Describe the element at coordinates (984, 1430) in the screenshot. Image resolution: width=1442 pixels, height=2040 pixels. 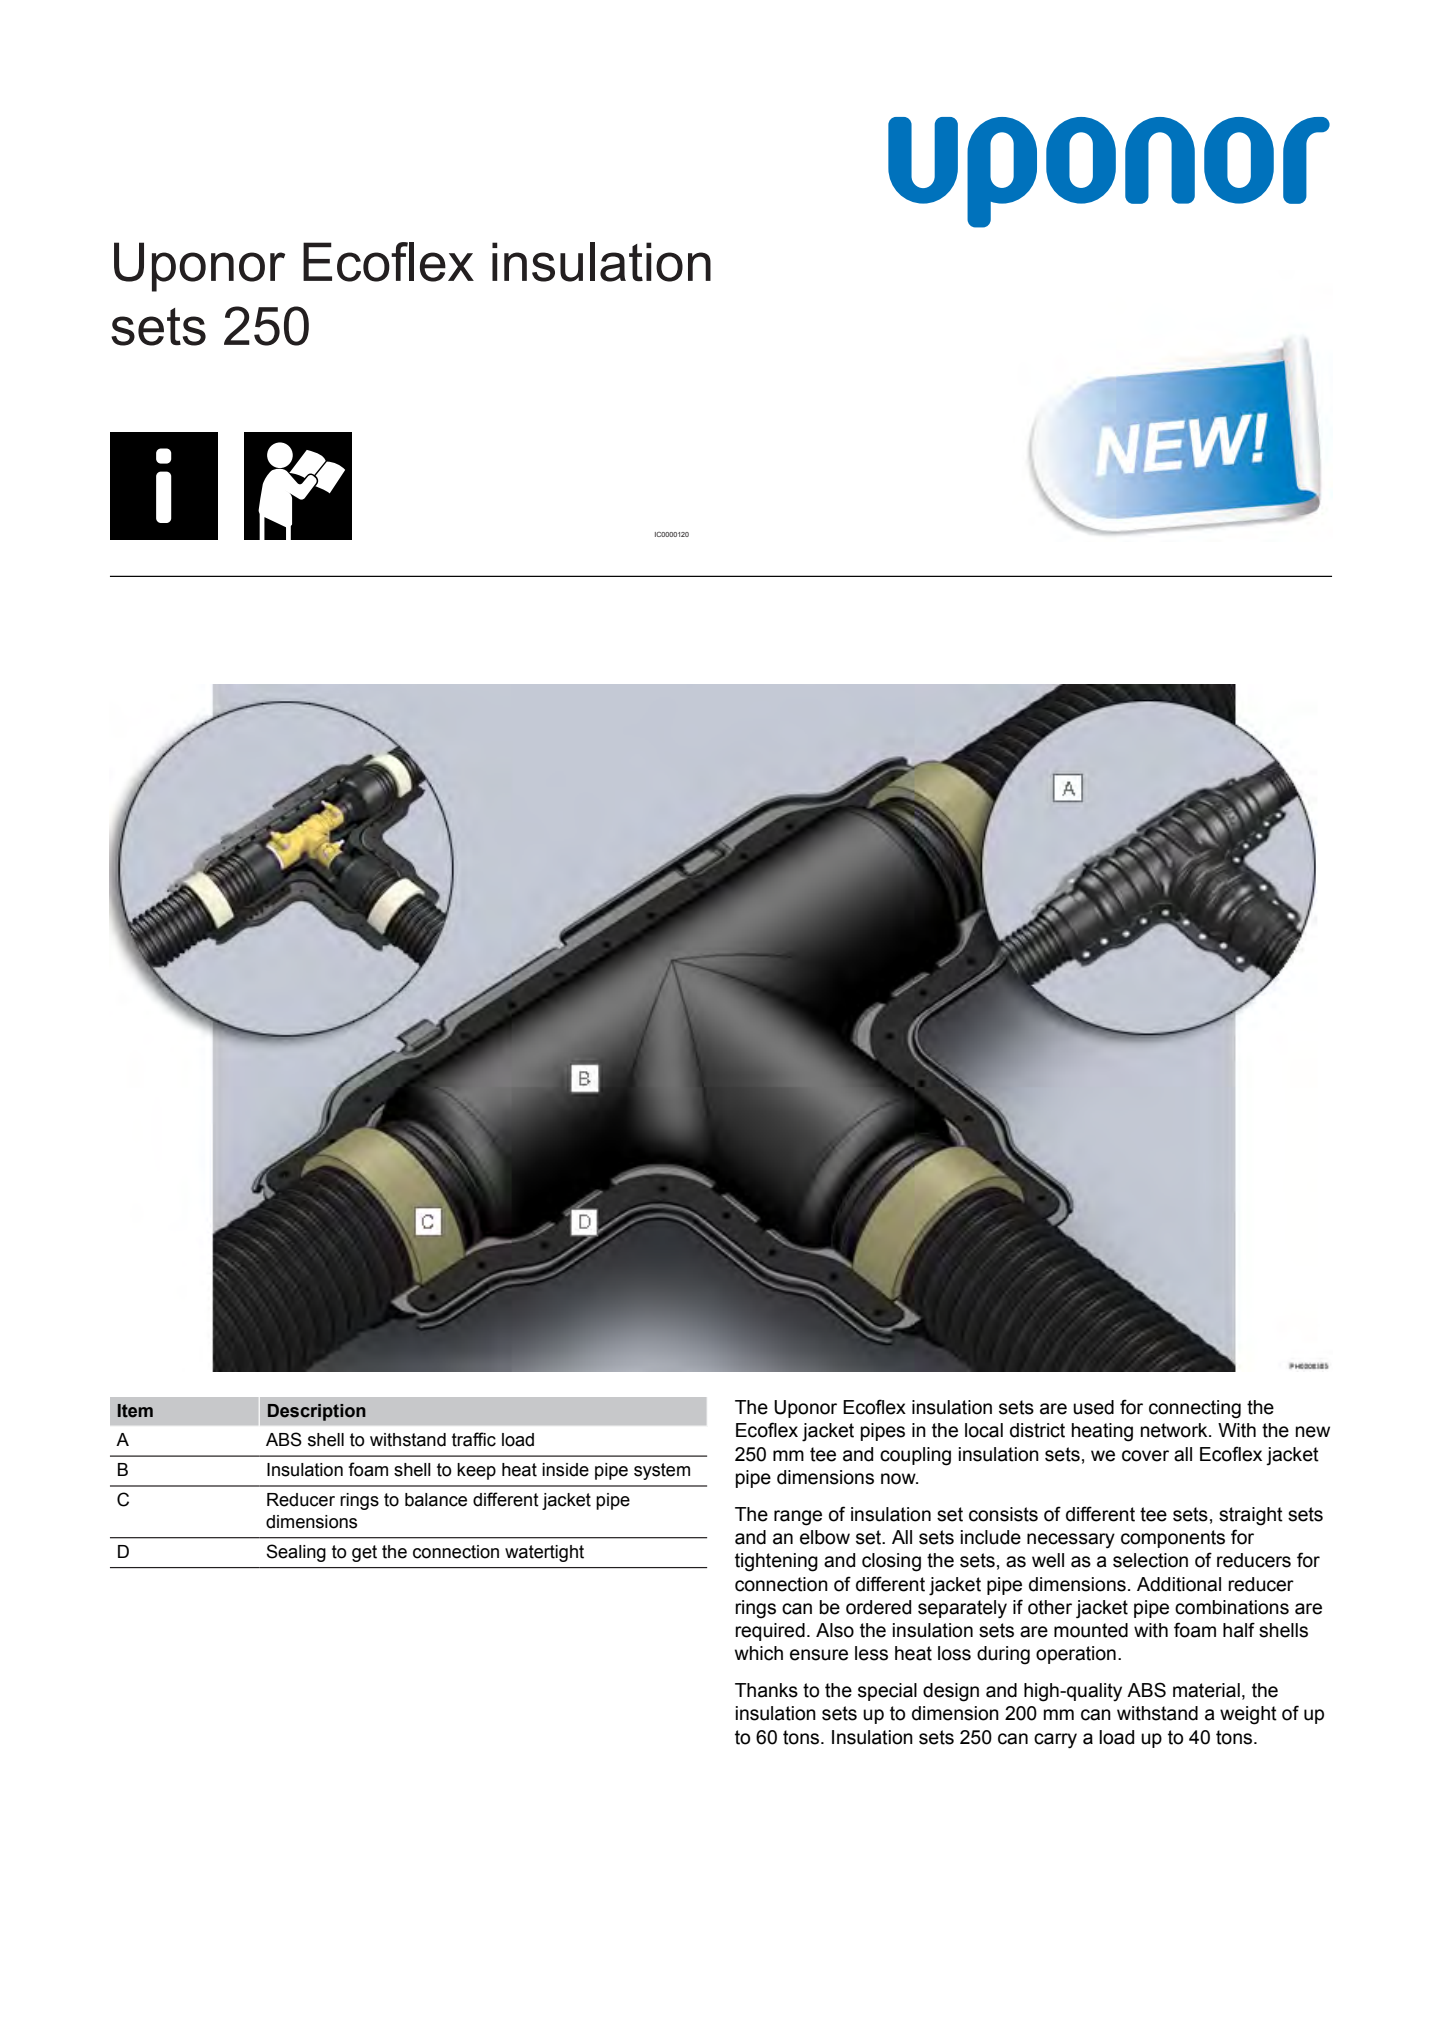
I see `local` at that location.
